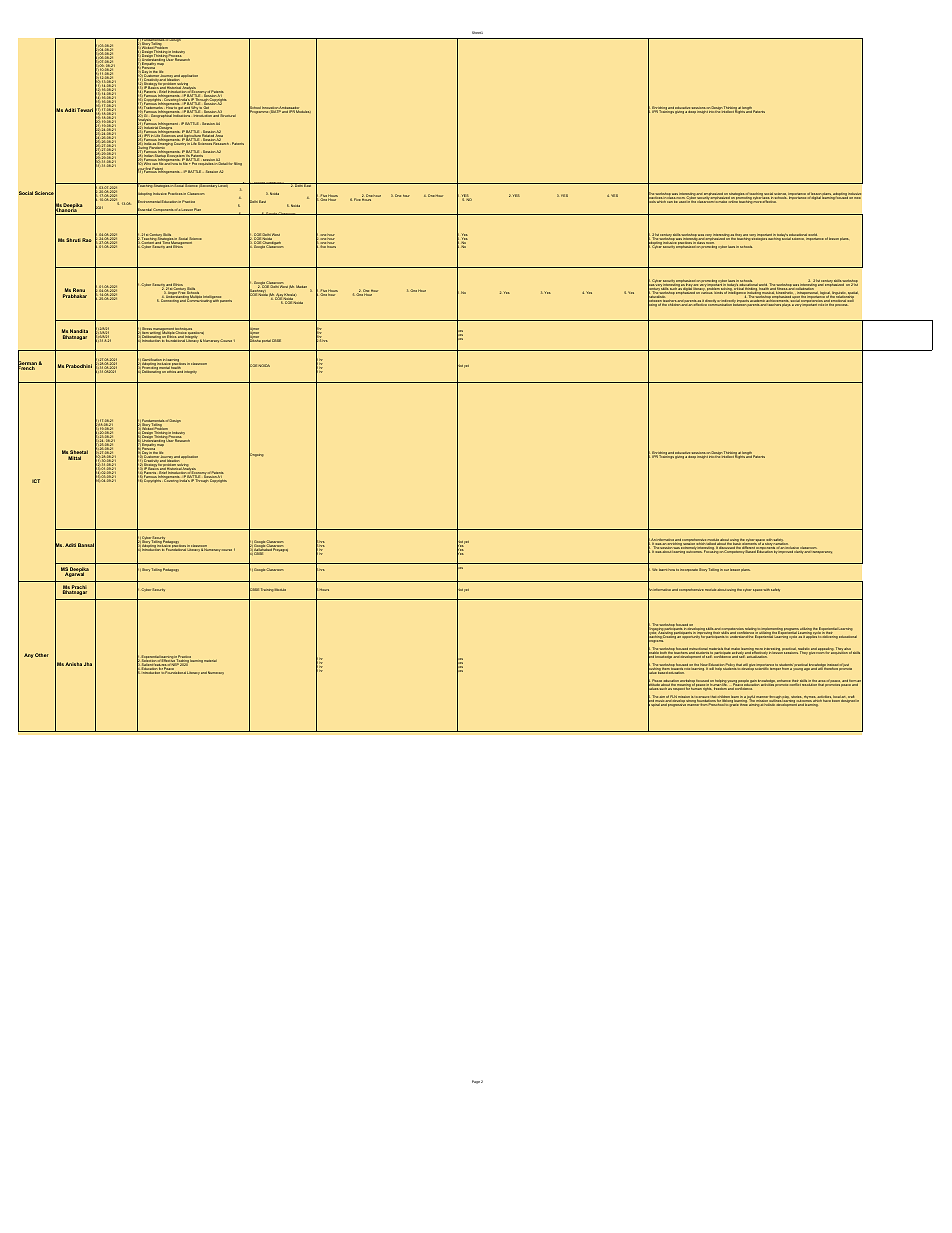 This screenshot has height=1233, width=952. What do you see at coordinates (148, 665) in the screenshot?
I see `Salient` at bounding box center [148, 665].
